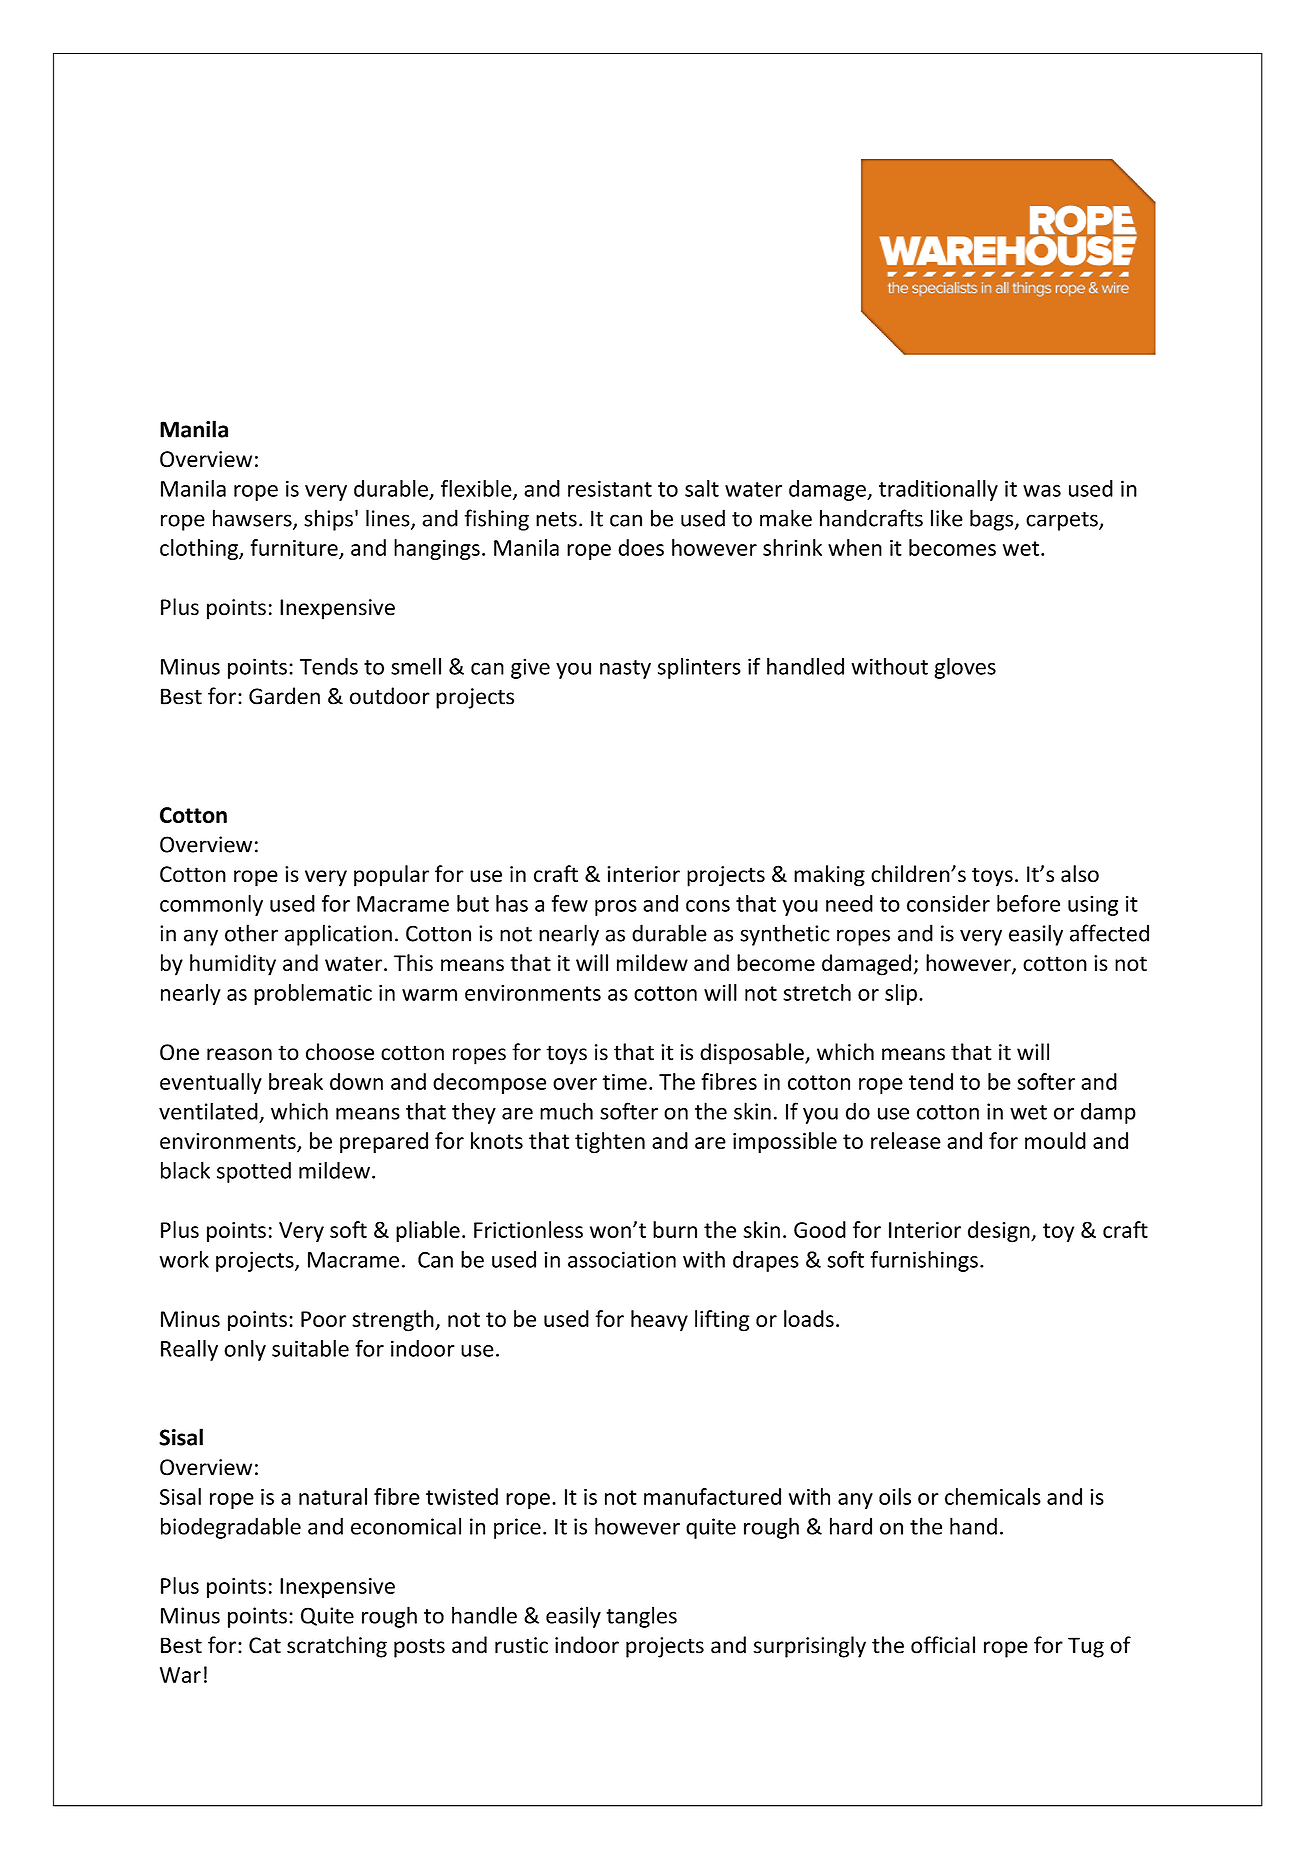 This screenshot has height=1859, width=1315. I want to click on does, so click(641, 547).
